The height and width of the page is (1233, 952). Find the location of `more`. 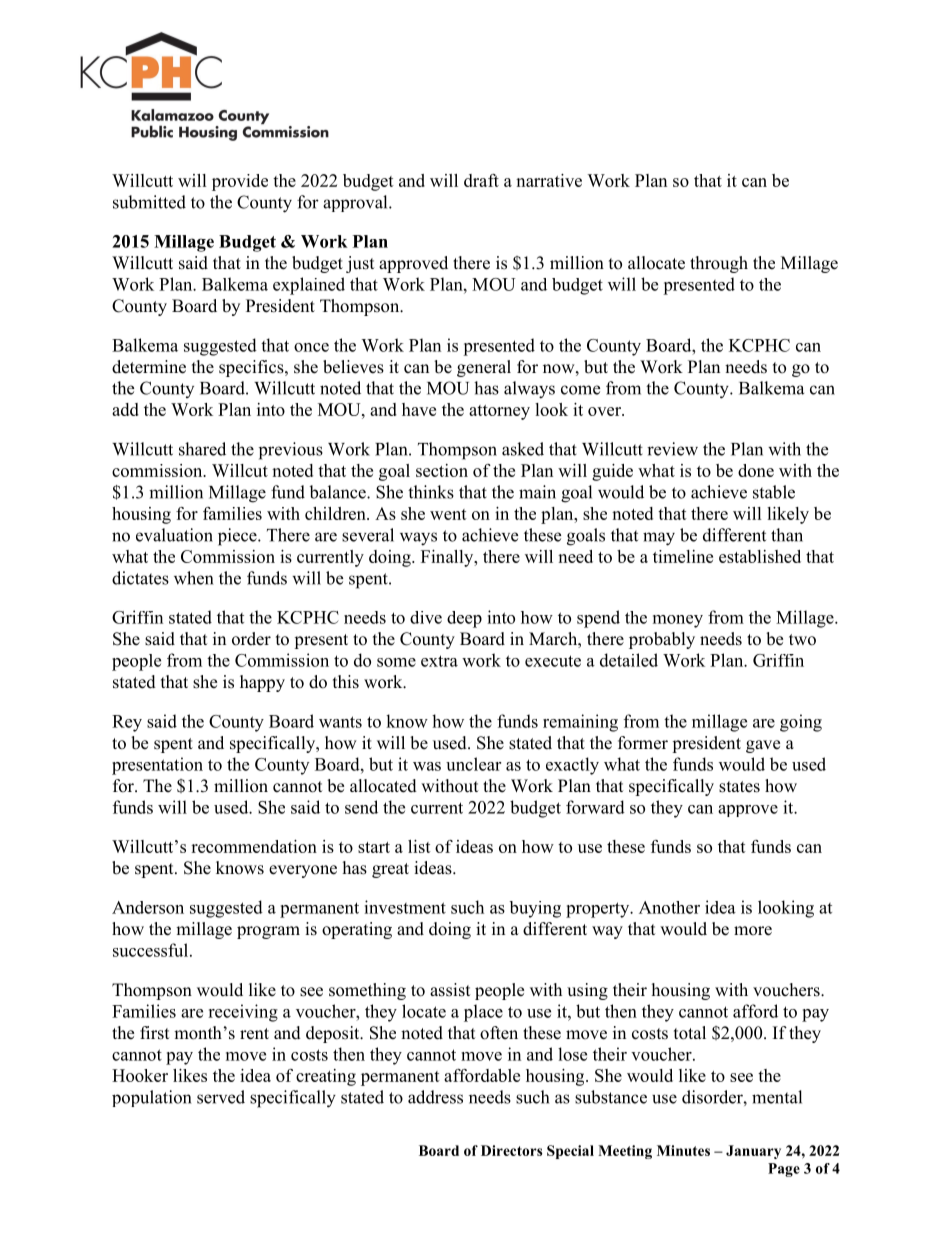

more is located at coordinates (753, 931).
